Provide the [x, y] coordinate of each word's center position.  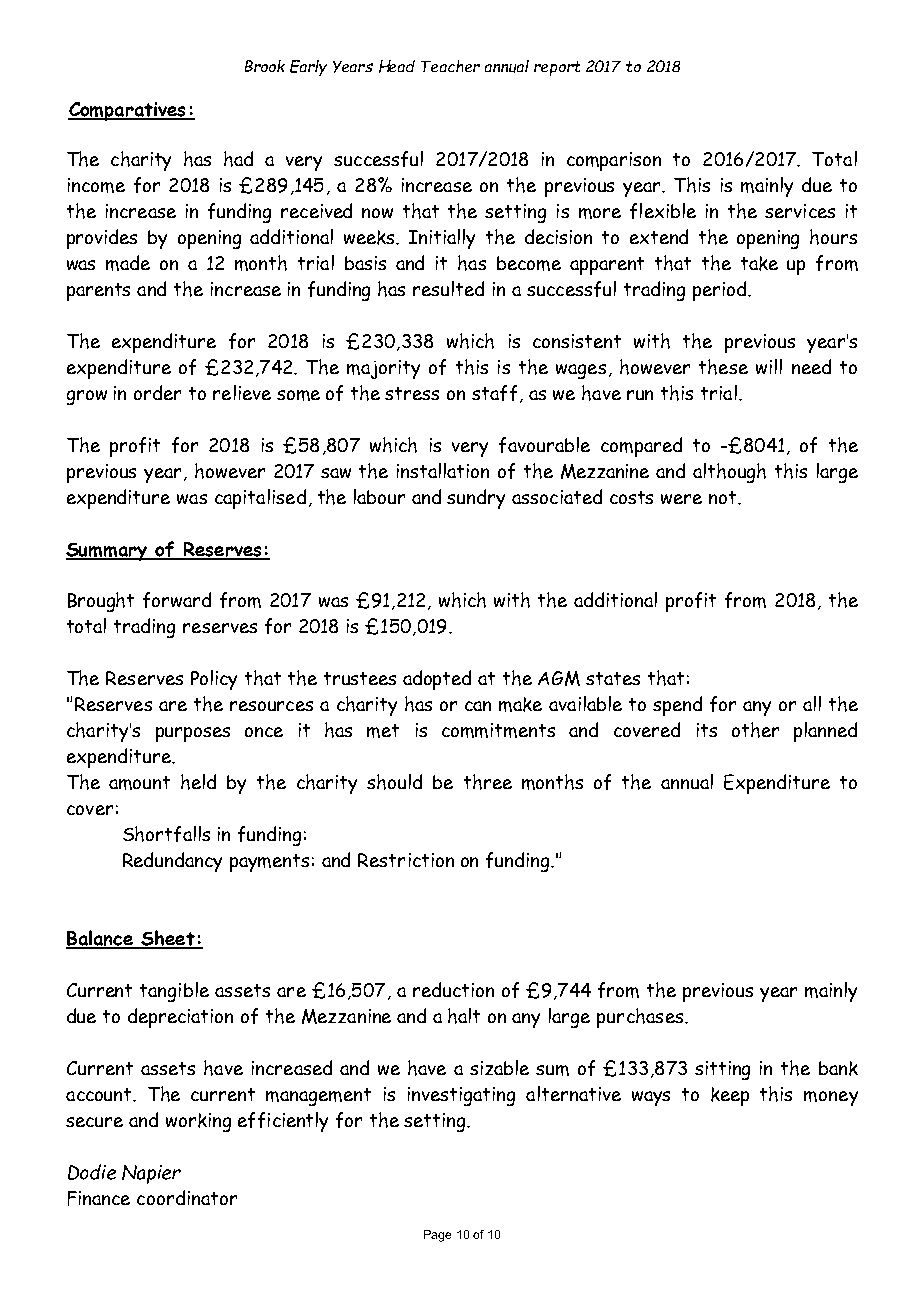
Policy [214, 680]
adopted [437, 680]
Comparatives [128, 111]
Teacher [450, 66]
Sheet [168, 939]
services [800, 211]
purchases [641, 1018]
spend [677, 706]
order [157, 392]
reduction [453, 989]
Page [437, 1236]
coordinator [187, 1197]
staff [494, 393]
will [769, 366]
